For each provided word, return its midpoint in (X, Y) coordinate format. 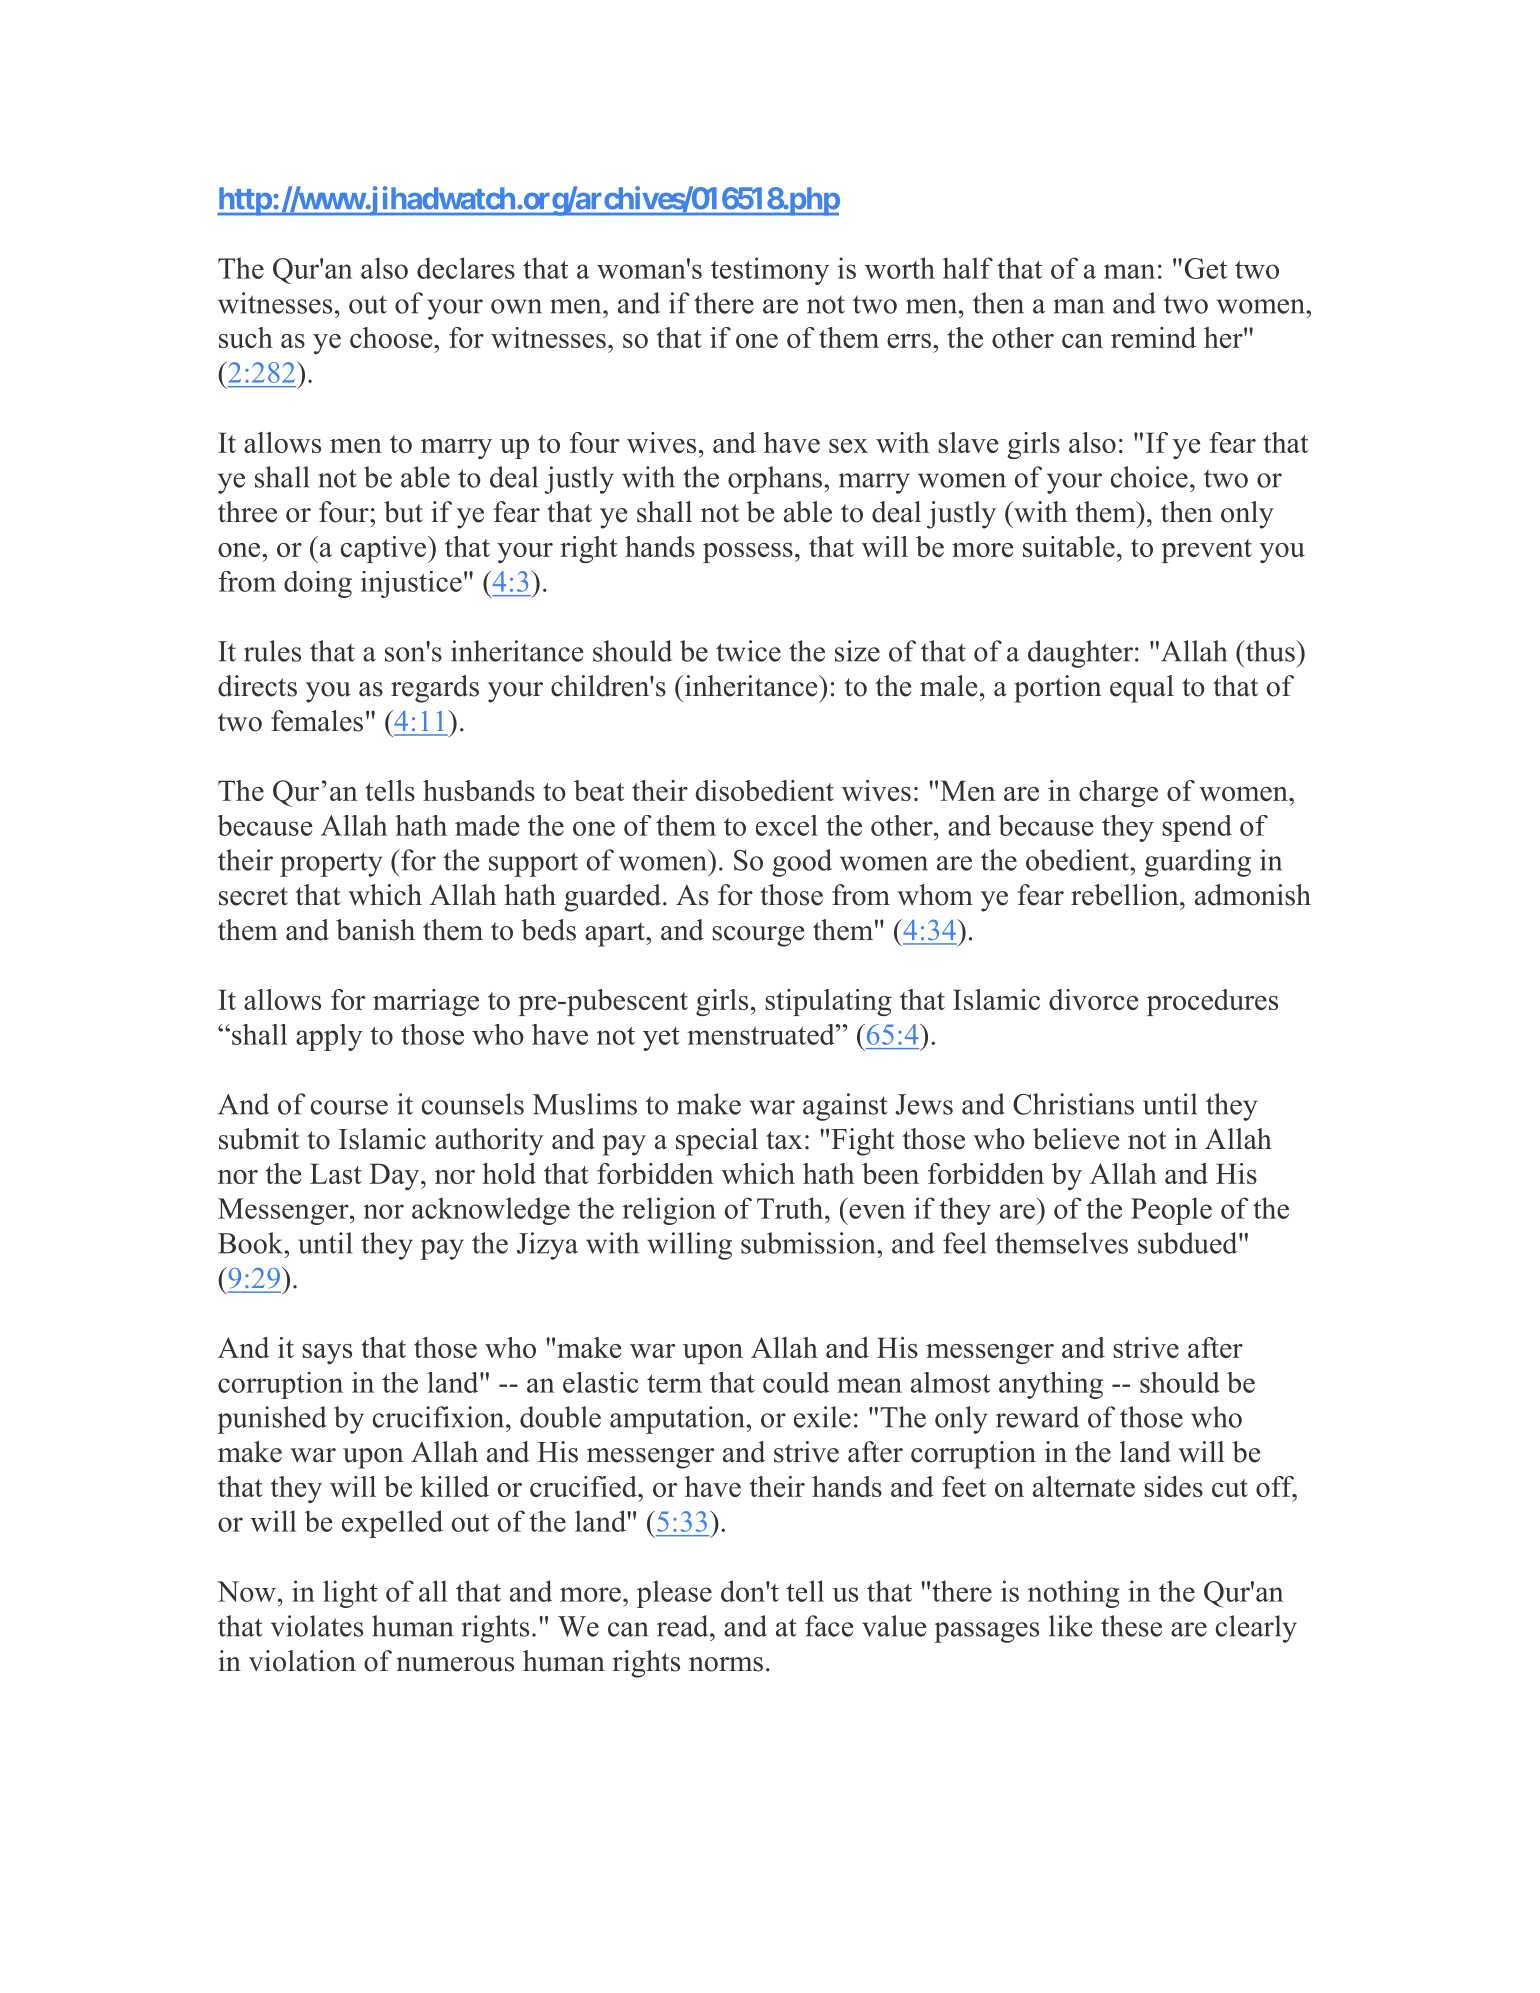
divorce (1093, 999)
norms (726, 1664)
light (350, 1594)
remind (1153, 337)
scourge (758, 936)
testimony (770, 271)
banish (375, 930)
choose (392, 337)
